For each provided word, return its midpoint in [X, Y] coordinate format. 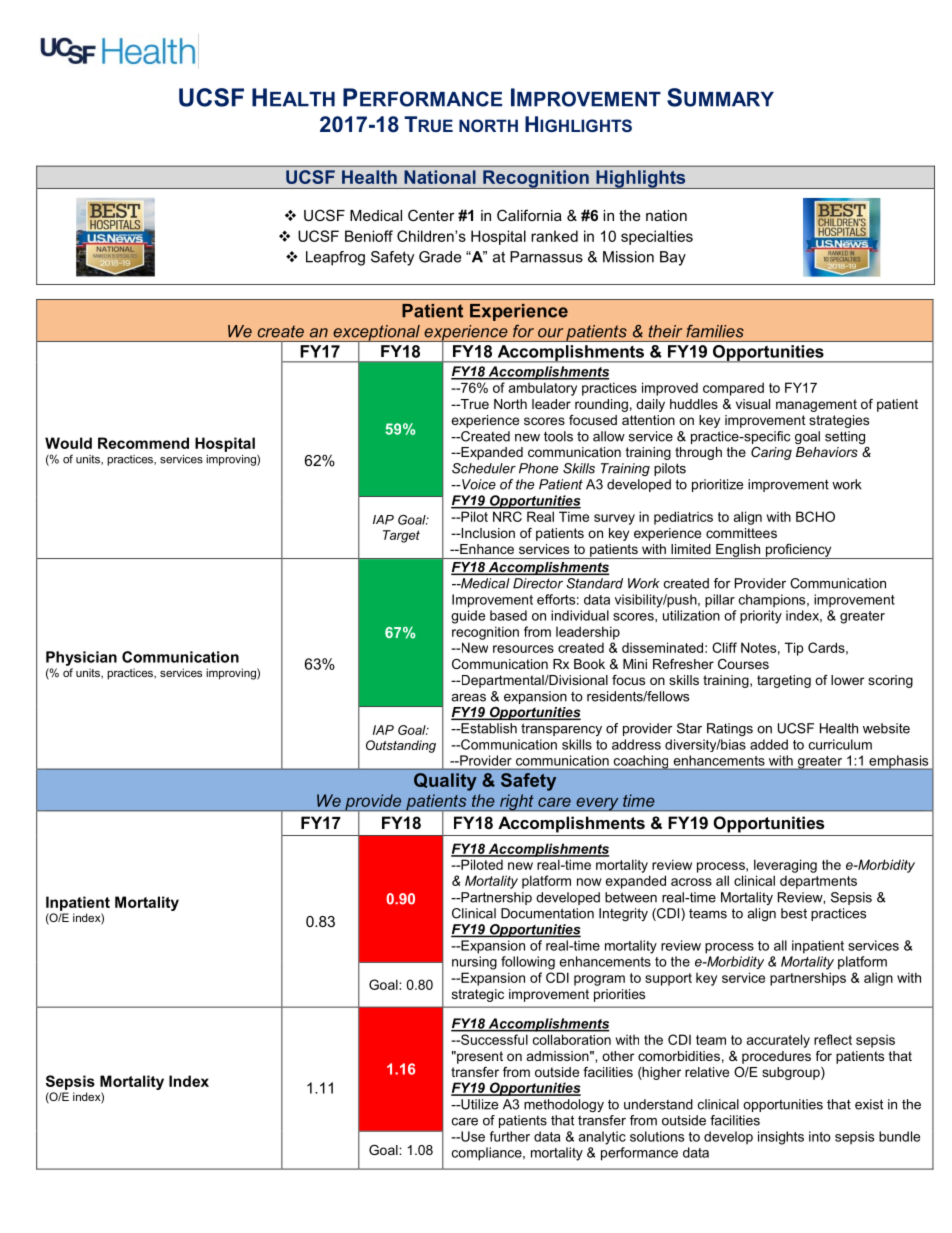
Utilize [478, 1104]
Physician [81, 658]
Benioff [369, 236]
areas [468, 698]
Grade [440, 257]
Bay [673, 258]
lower [847, 680]
